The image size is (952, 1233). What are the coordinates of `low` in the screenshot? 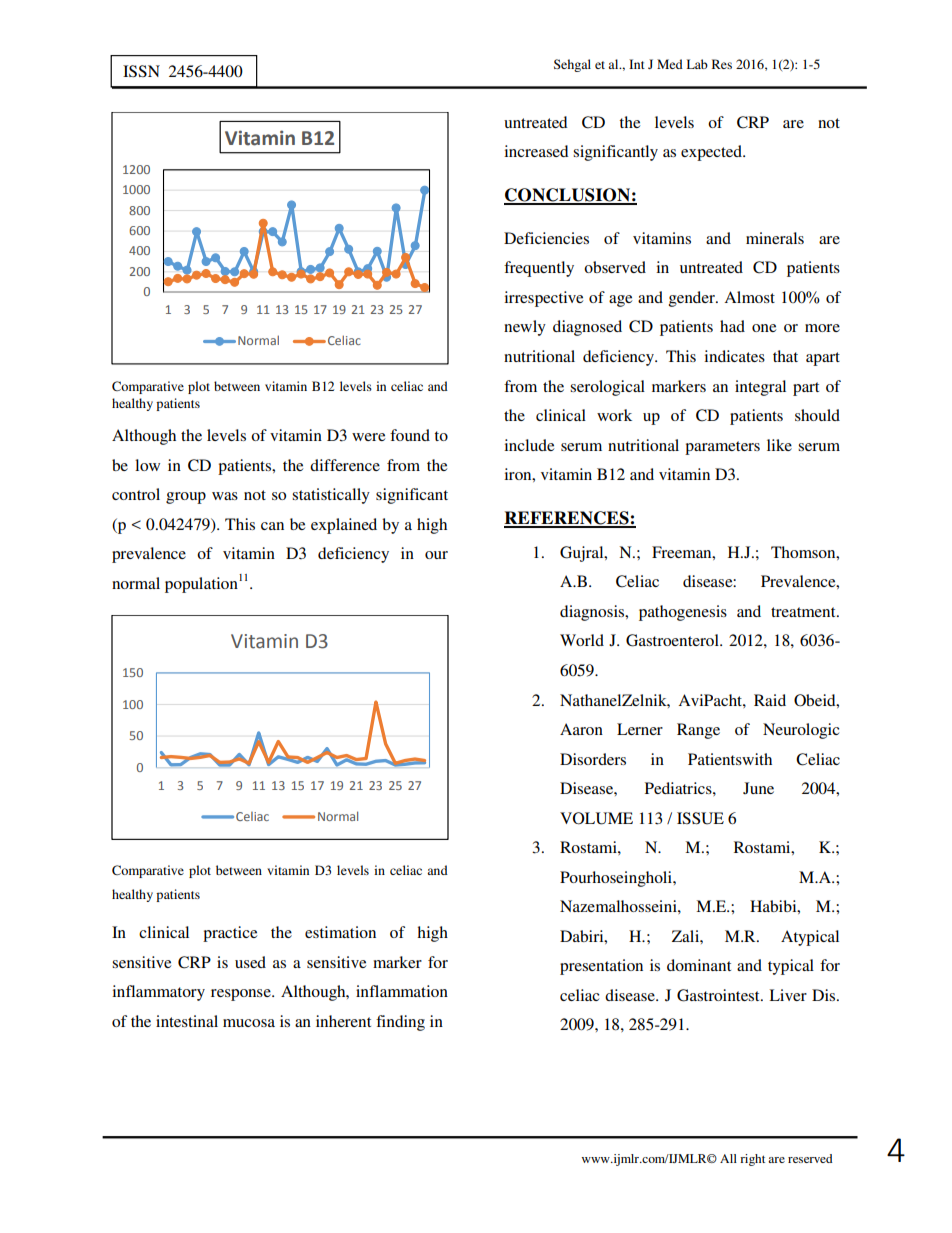 It's located at (147, 465).
